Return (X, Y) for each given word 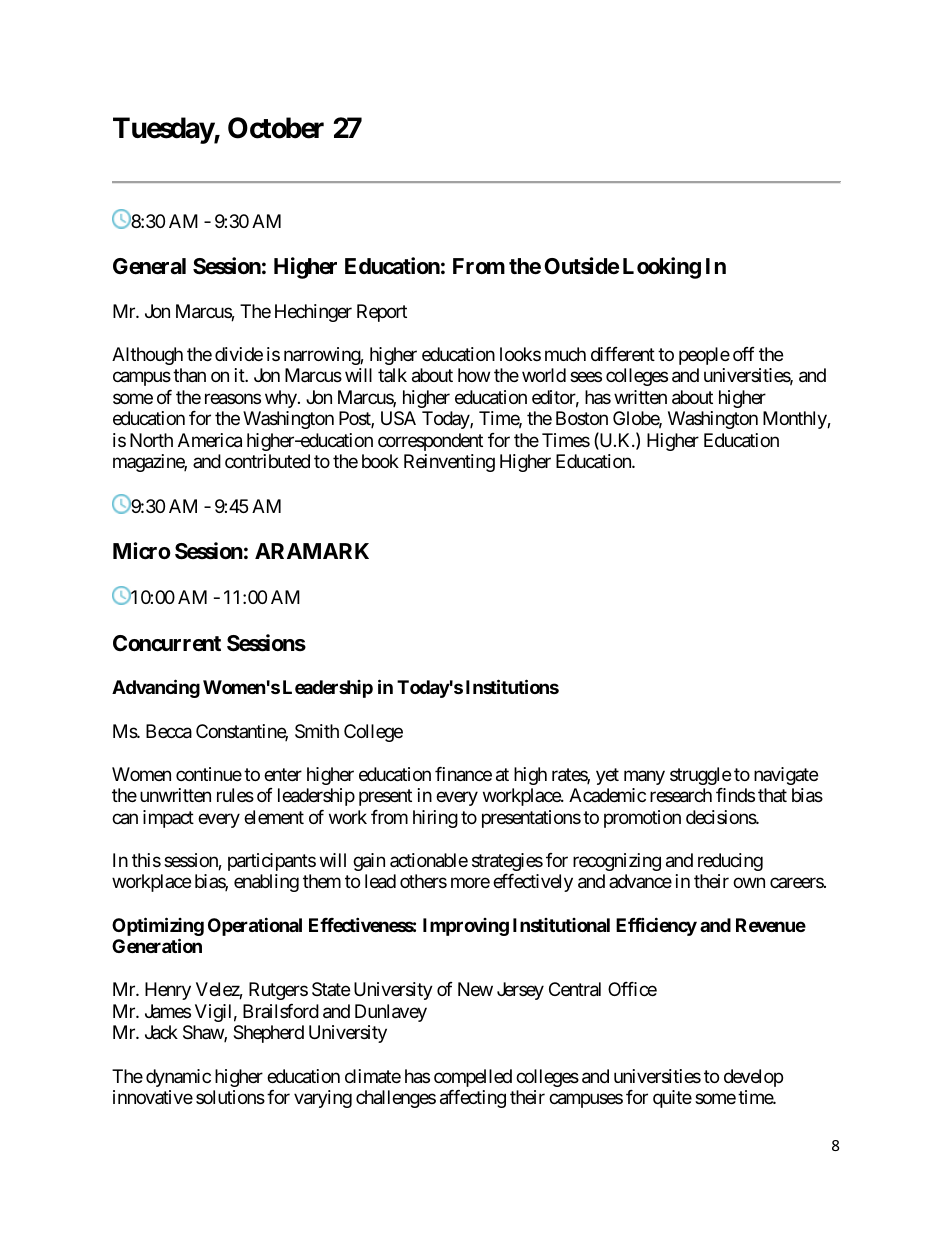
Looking (662, 268)
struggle (700, 776)
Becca (169, 731)
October (276, 128)
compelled (473, 1078)
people (704, 356)
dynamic (178, 1078)
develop (753, 1078)
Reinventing (449, 463)
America (210, 440)
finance (463, 774)
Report (382, 313)
